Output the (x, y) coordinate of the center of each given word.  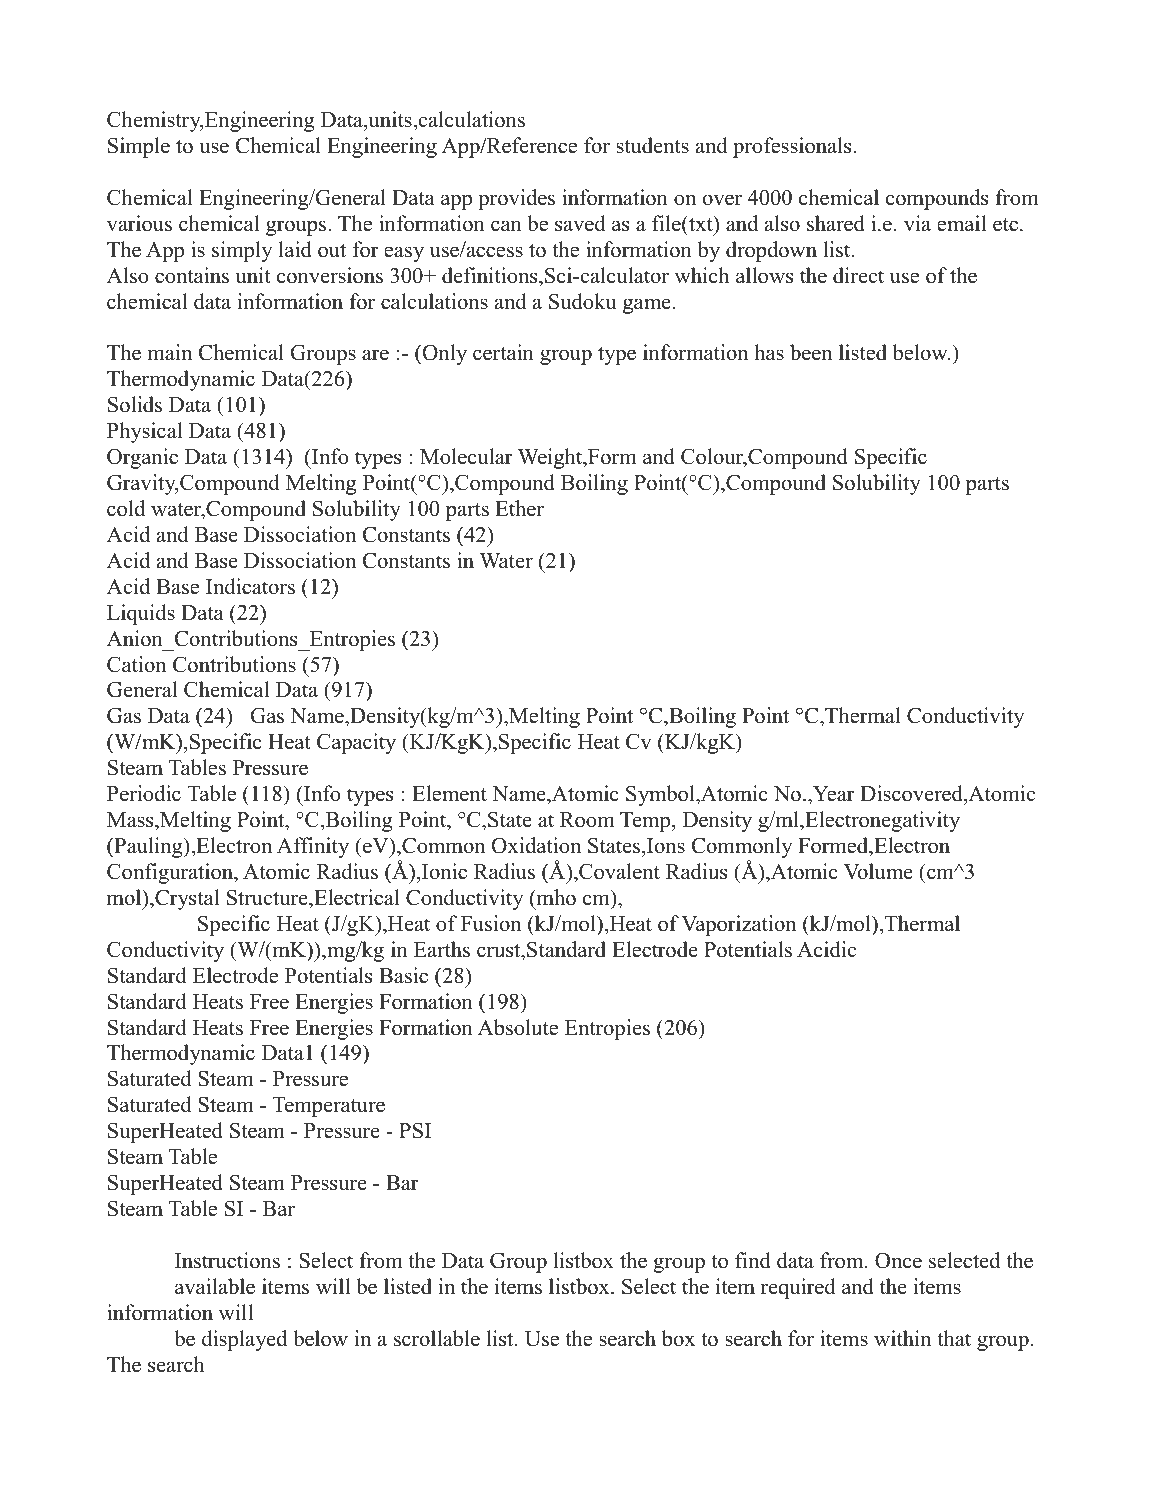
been (811, 352)
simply (242, 251)
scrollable (437, 1338)
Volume (878, 871)
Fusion (491, 923)
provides (516, 199)
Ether (519, 508)
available (215, 1286)
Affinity (313, 847)
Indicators (250, 586)
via (917, 223)
